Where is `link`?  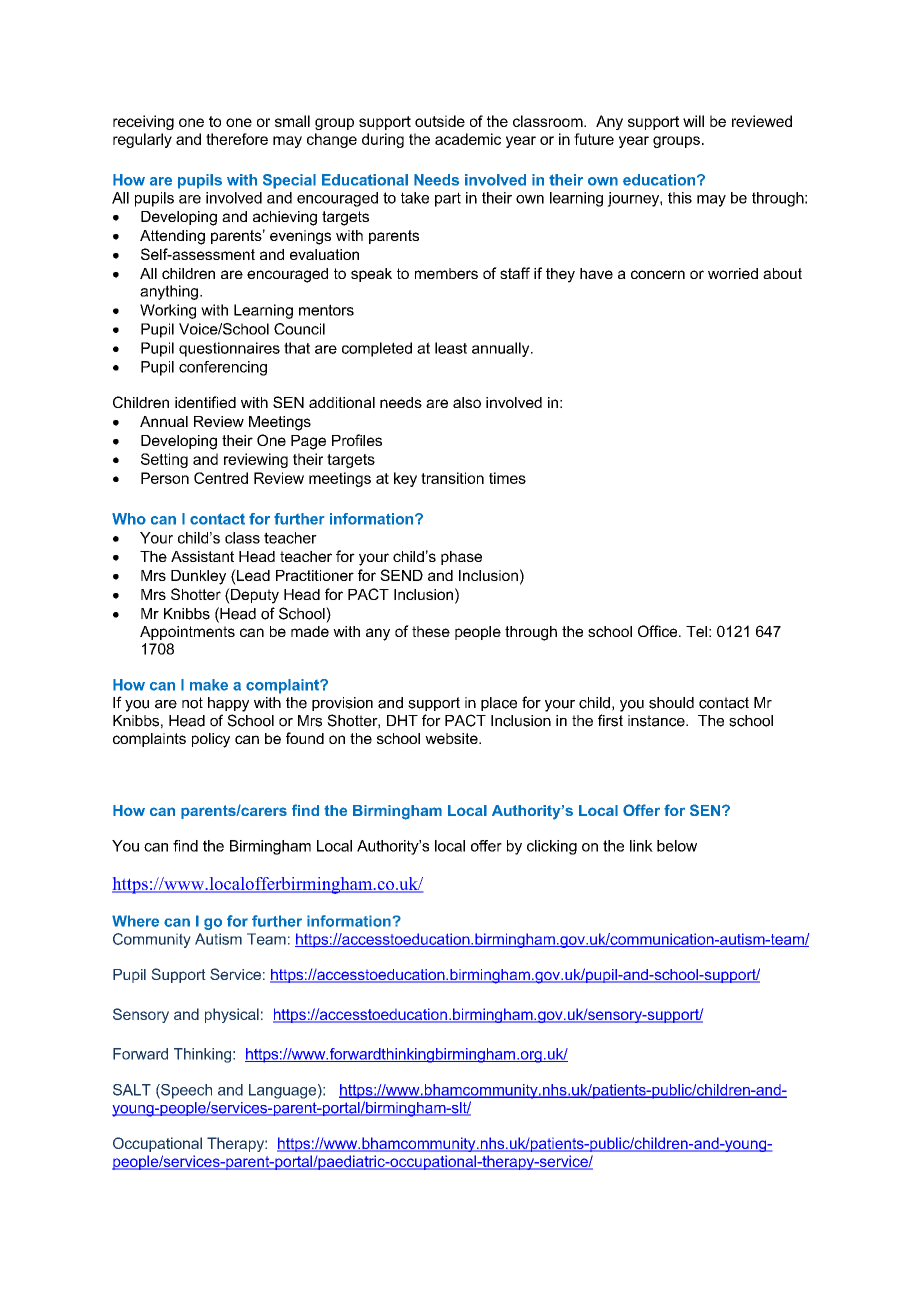 link is located at coordinates (641, 846).
